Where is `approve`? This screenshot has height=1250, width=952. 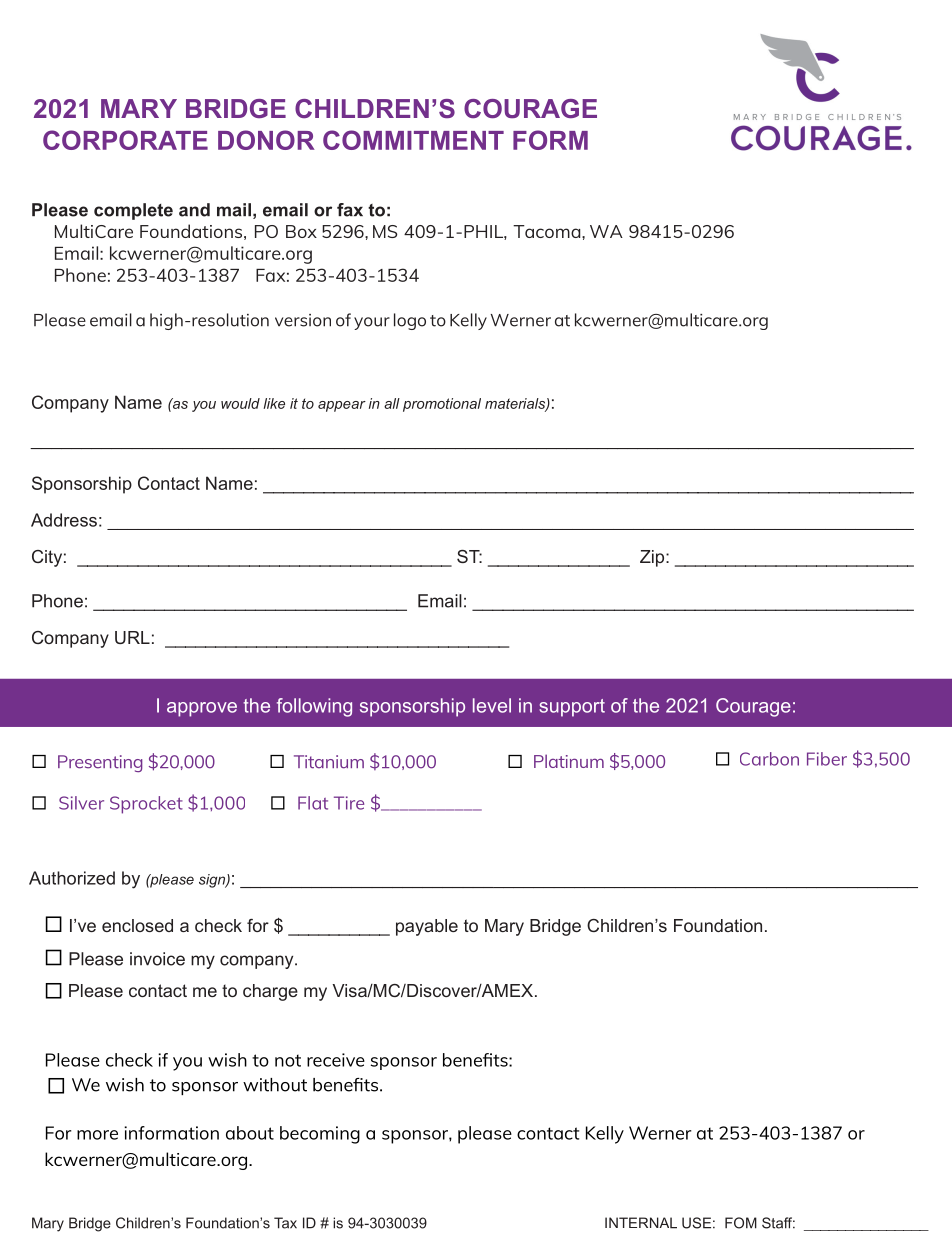 approve is located at coordinates (202, 709).
